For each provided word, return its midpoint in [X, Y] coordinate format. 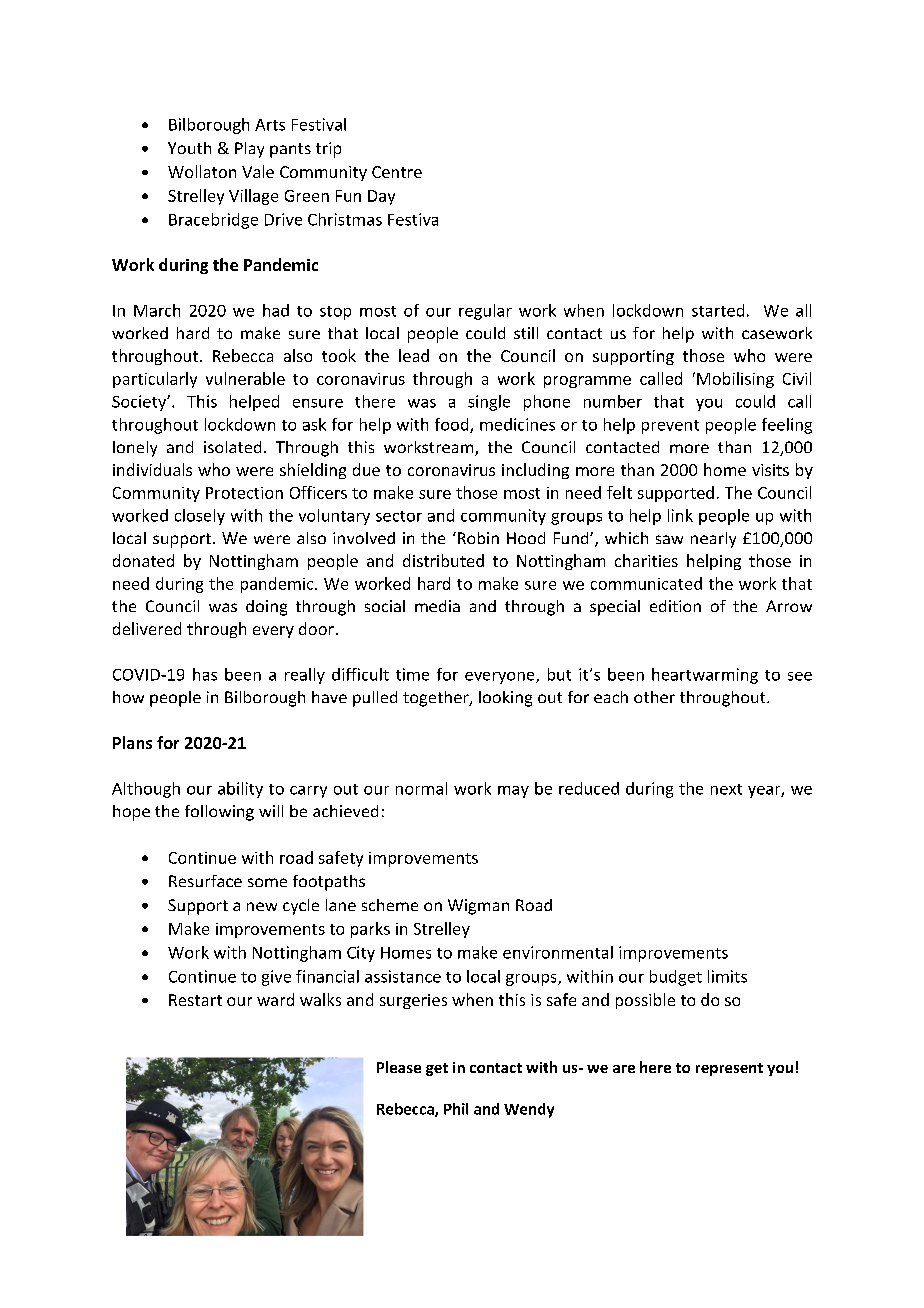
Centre [397, 172]
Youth [189, 148]
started [718, 310]
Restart [195, 1000]
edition [675, 606]
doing [266, 608]
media [437, 606]
